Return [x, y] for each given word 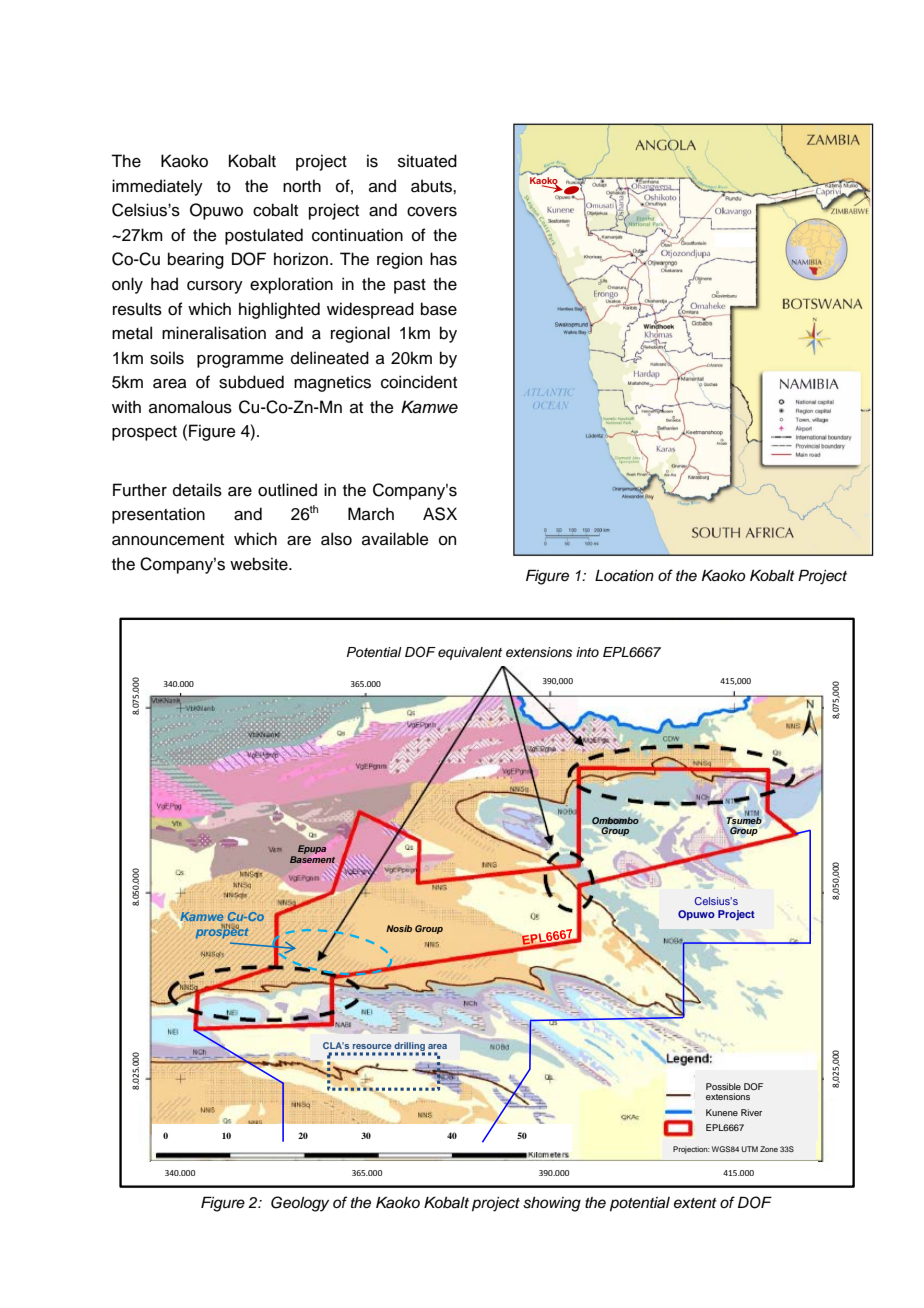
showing [552, 1204]
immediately [157, 187]
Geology [300, 1204]
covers [432, 212]
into [587, 652]
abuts [432, 186]
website [260, 564]
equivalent [470, 653]
